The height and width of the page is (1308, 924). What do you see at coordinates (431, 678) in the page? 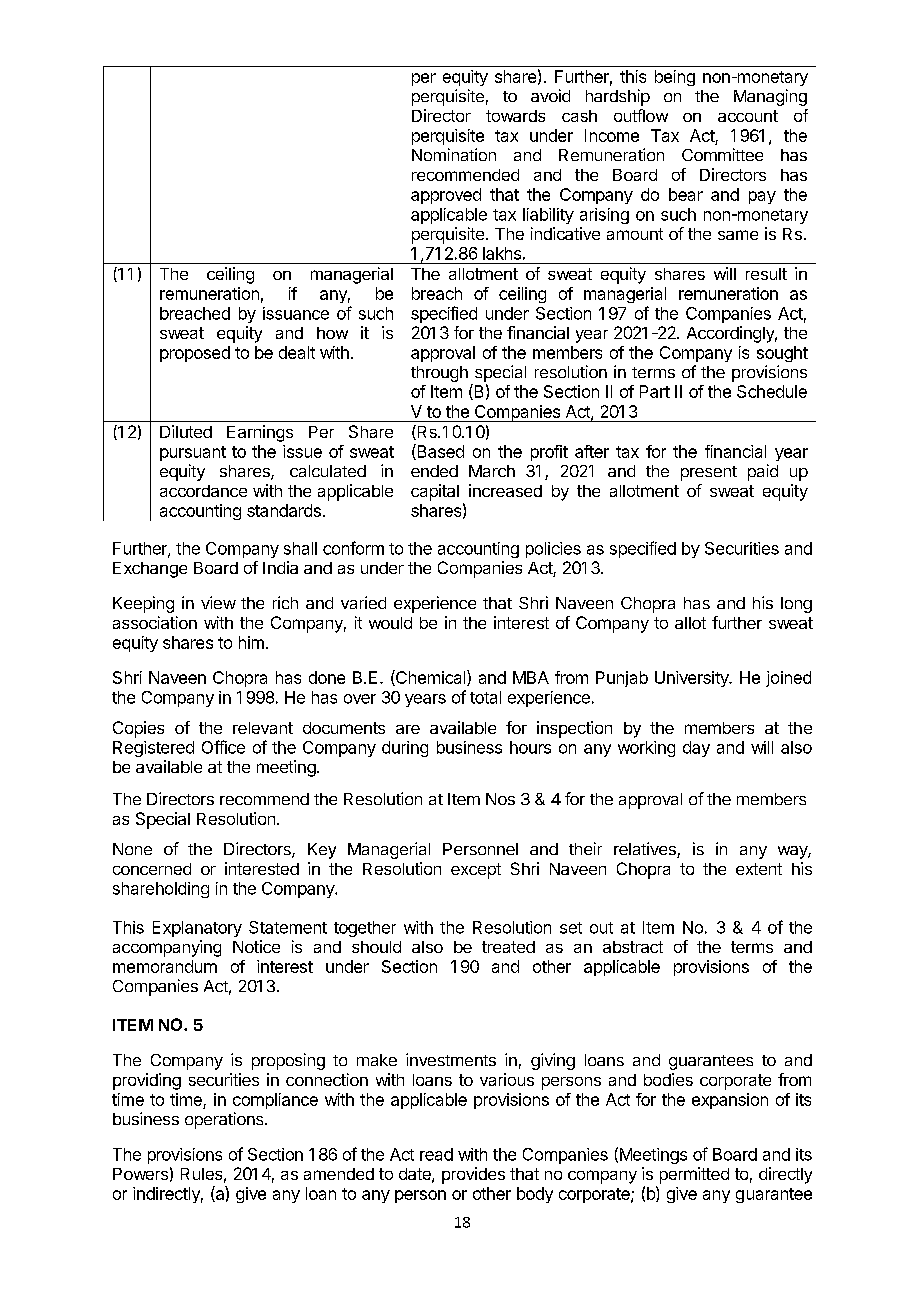
I see `Chemical` at bounding box center [431, 678].
